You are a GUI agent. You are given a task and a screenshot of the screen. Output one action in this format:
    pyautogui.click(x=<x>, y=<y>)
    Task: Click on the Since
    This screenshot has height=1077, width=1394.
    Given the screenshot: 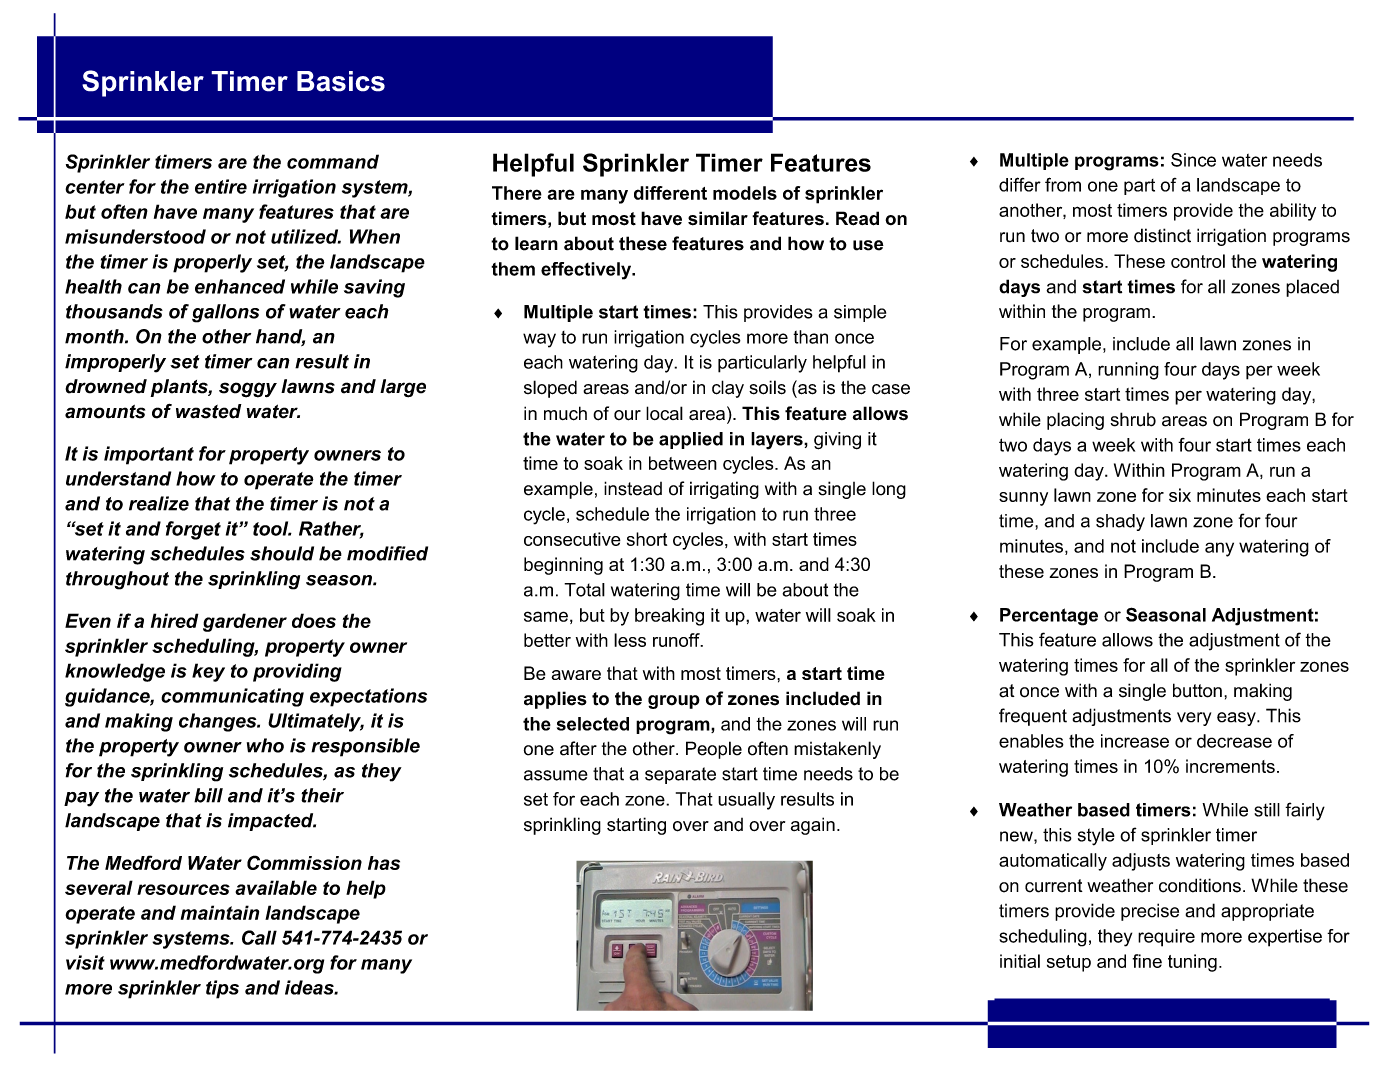 What is the action you would take?
    pyautogui.click(x=1193, y=160)
